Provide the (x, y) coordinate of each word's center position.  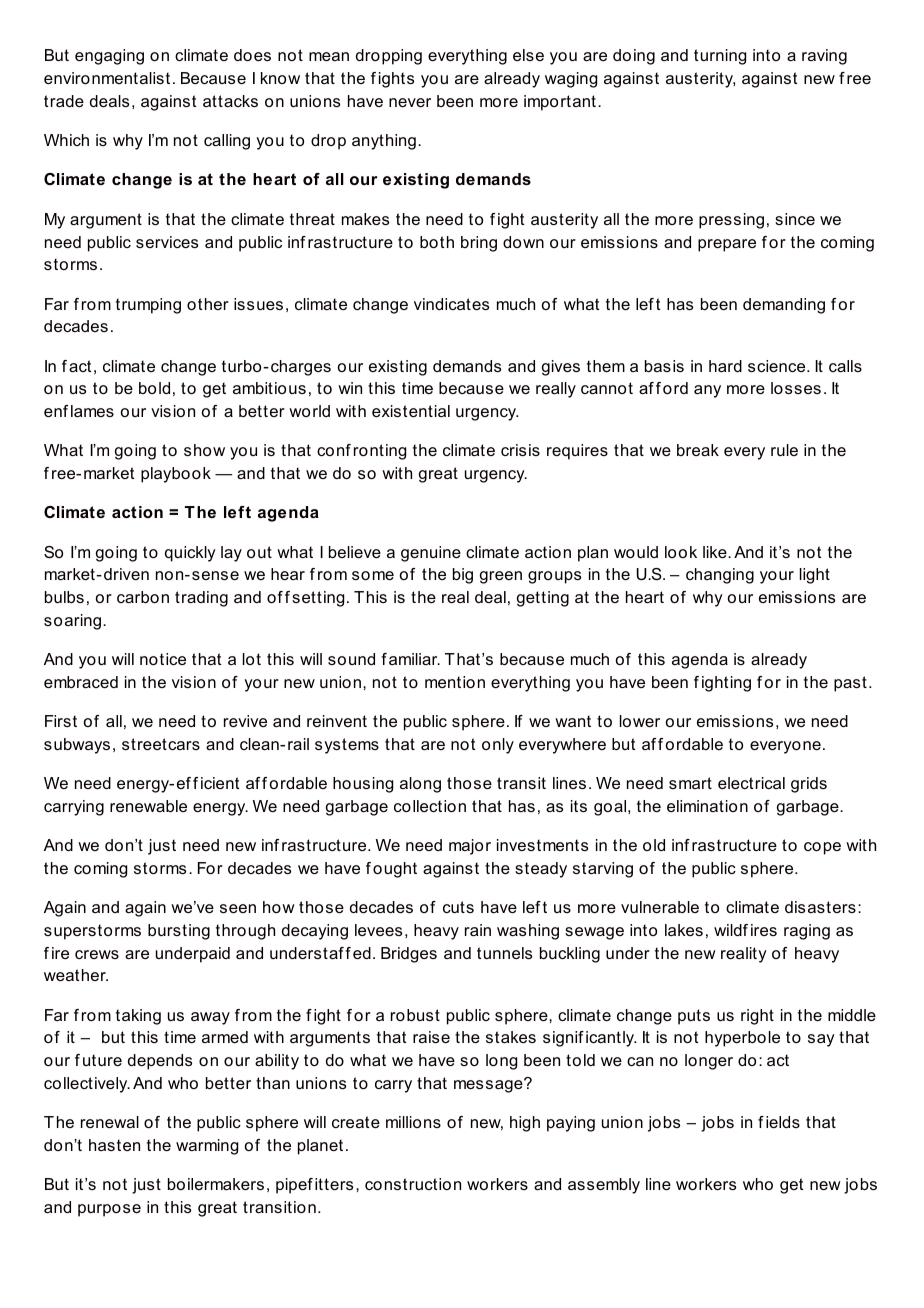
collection (430, 806)
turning (720, 57)
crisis (520, 450)
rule (784, 450)
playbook (176, 475)
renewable (148, 806)
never (410, 102)
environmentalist (107, 78)
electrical (751, 783)
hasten (114, 1145)
